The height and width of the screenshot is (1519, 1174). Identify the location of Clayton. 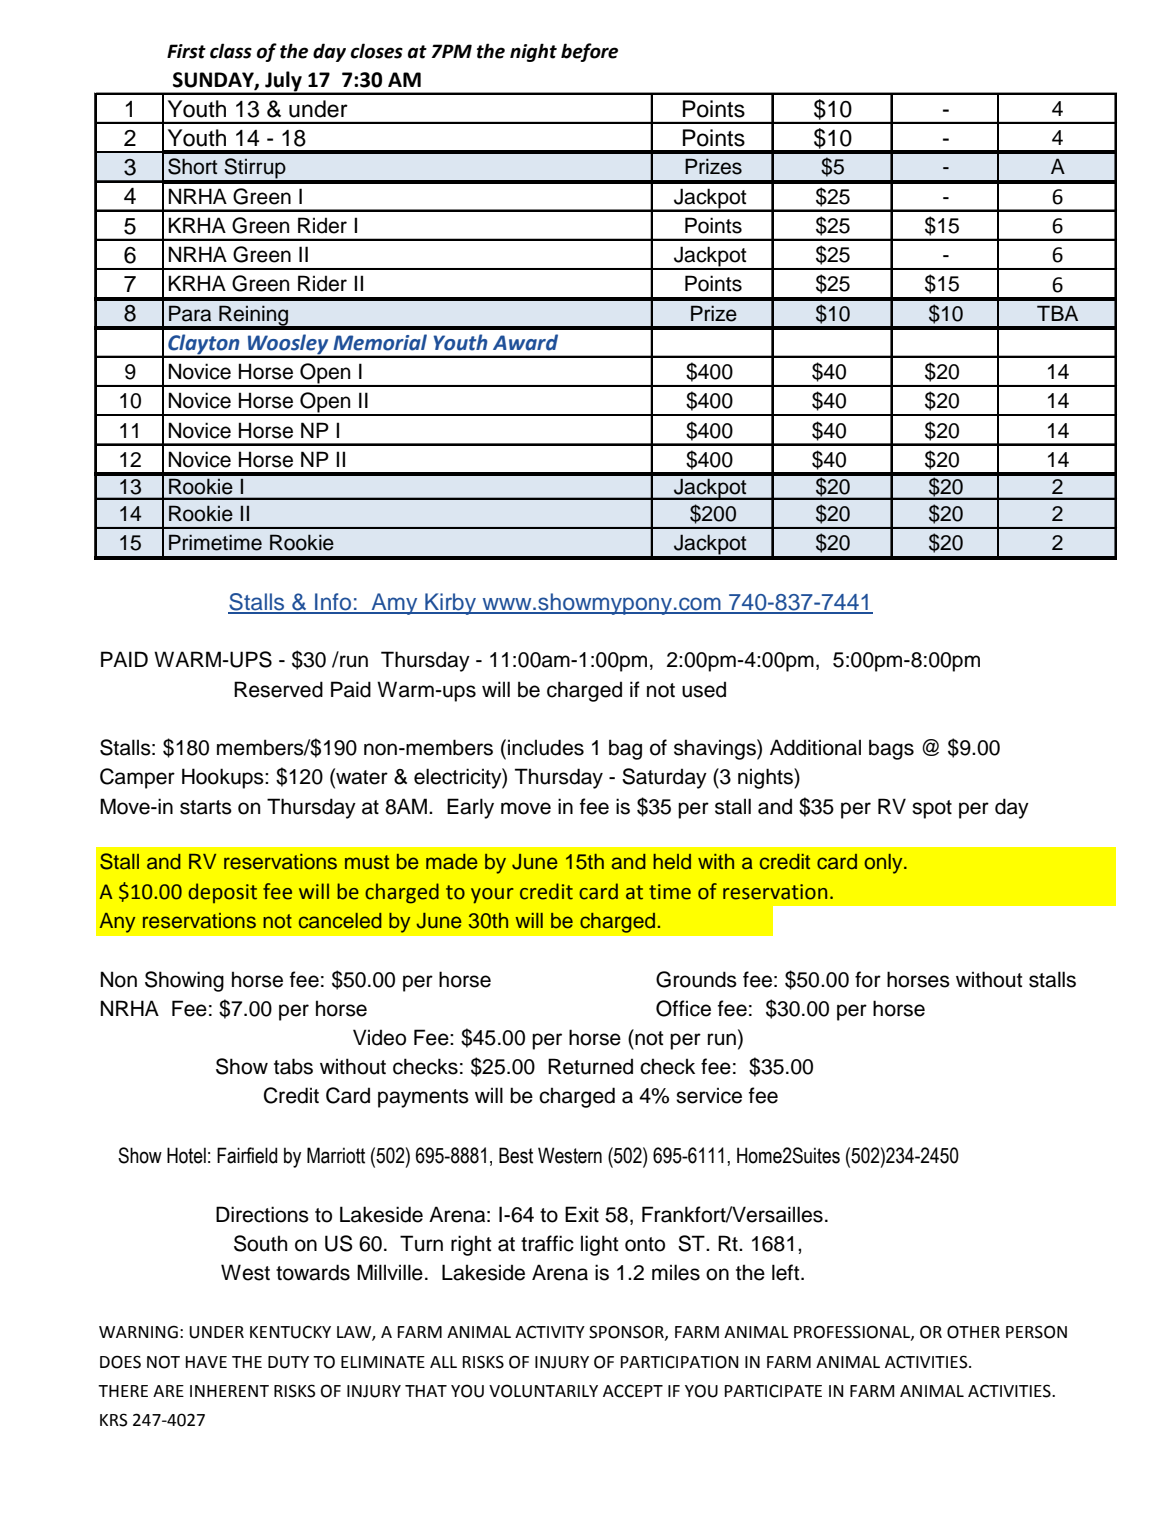
(204, 345).
